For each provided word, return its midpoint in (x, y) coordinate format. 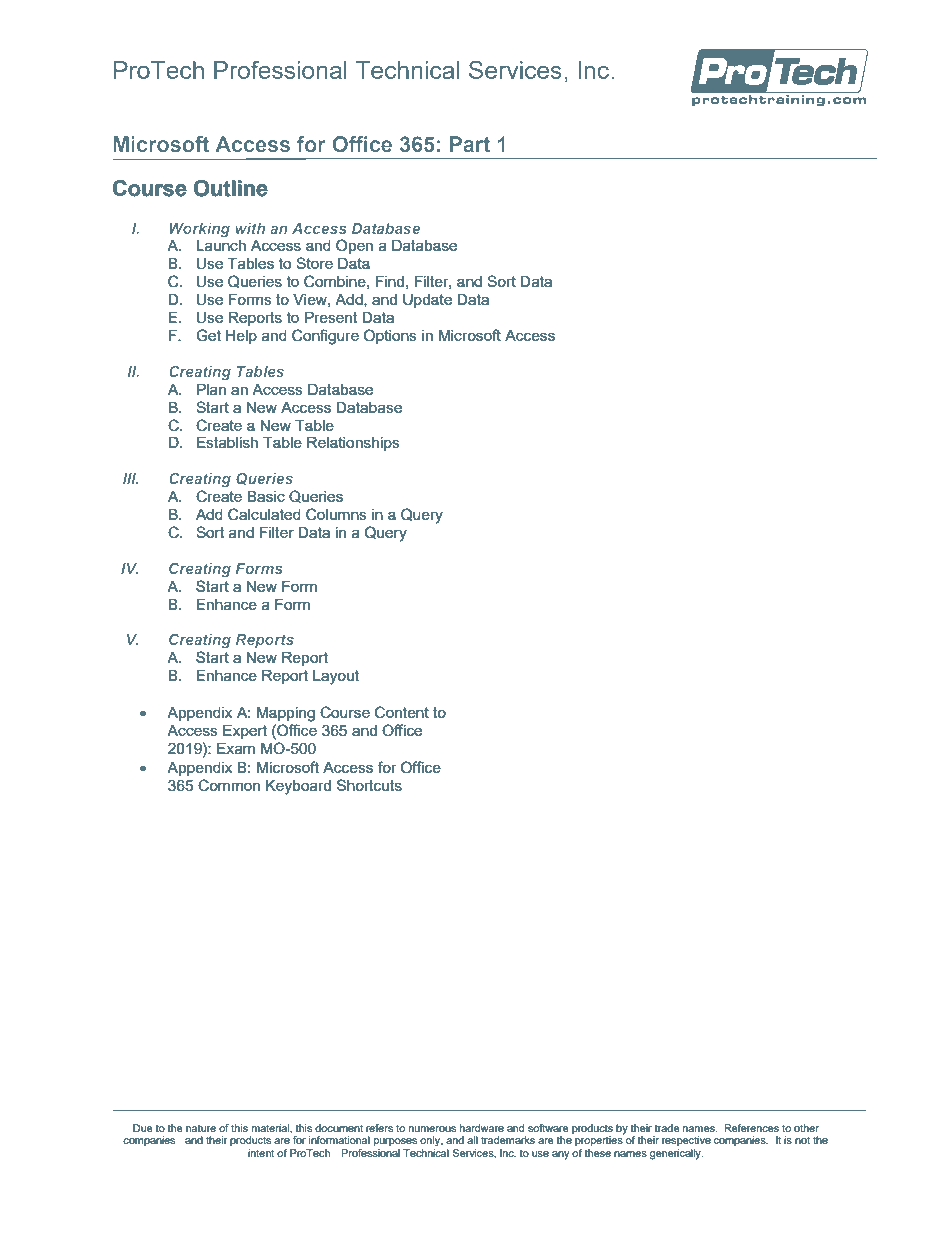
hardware (482, 1128)
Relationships (353, 444)
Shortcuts (369, 785)
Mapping (286, 714)
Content (402, 712)
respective (686, 1141)
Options (390, 336)
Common (229, 785)
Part (470, 144)
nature (201, 1128)
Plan (211, 389)
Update (427, 301)
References (751, 1128)
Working (199, 230)
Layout (336, 677)
